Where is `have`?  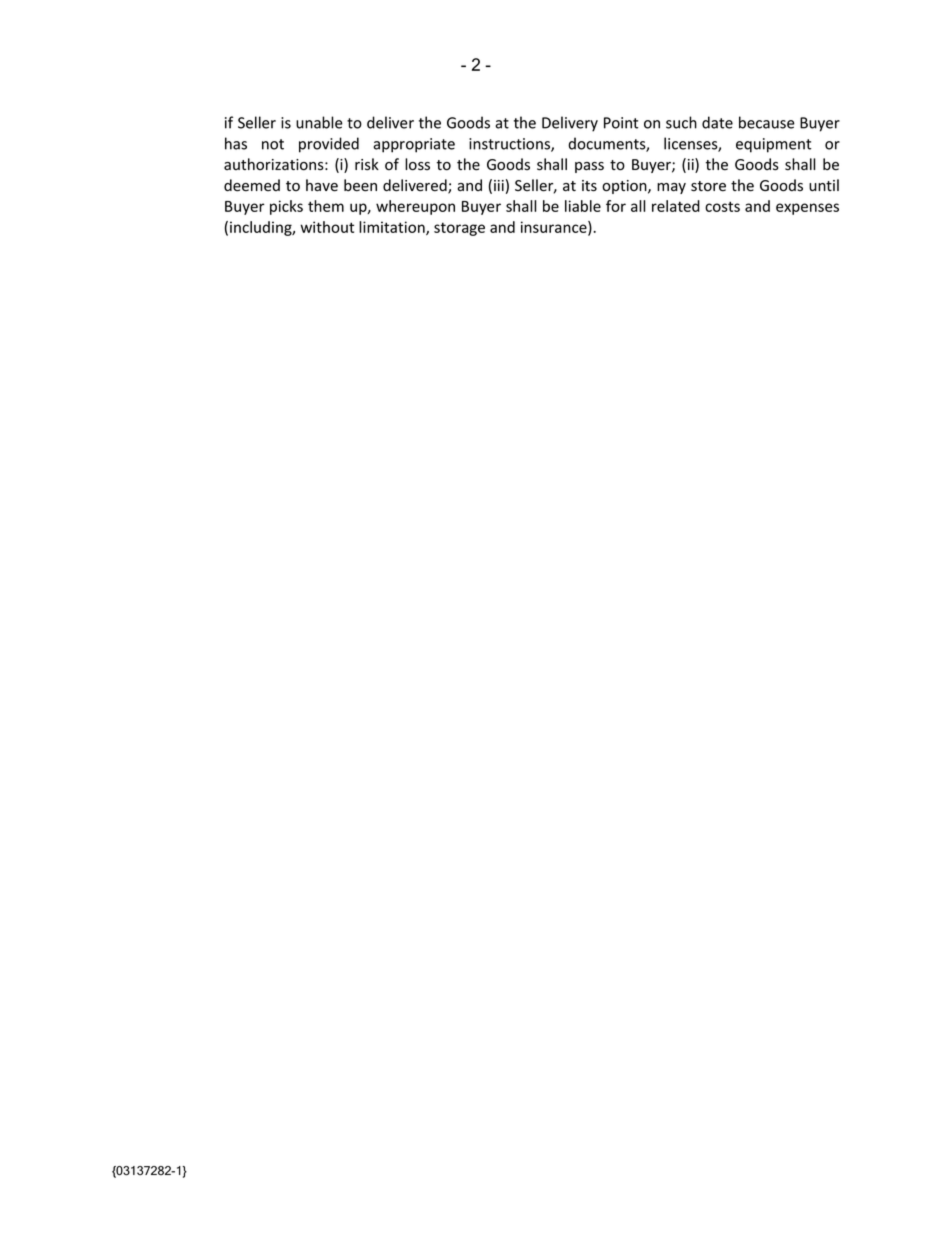
have is located at coordinates (322, 185).
